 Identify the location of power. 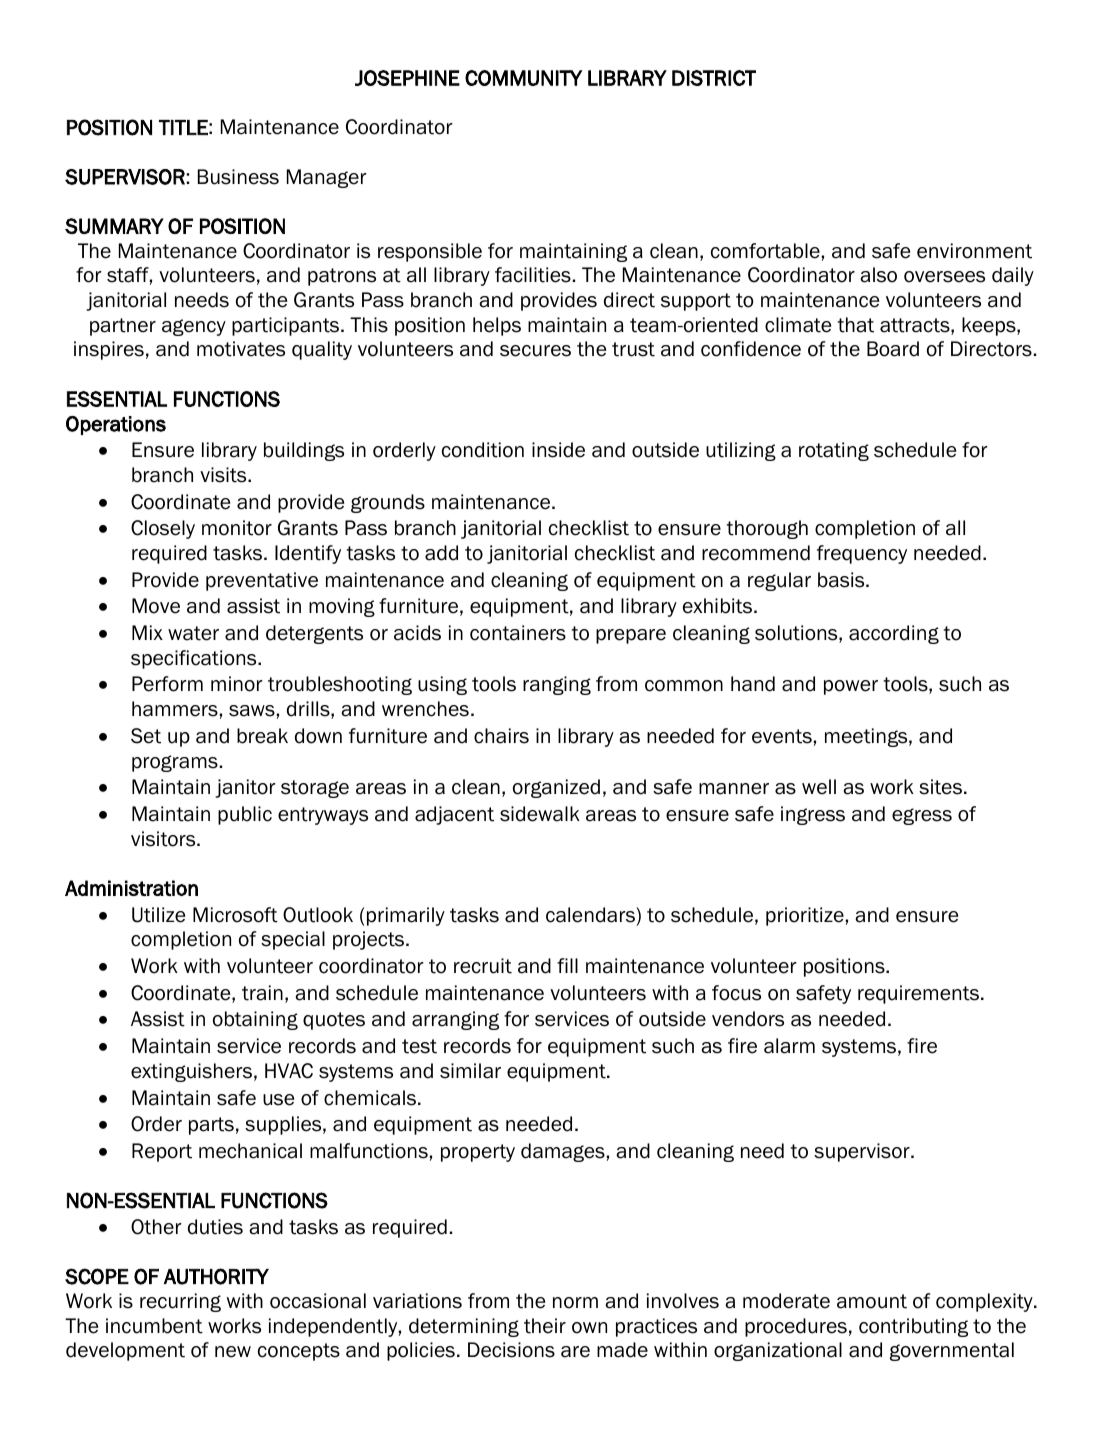
(851, 687).
